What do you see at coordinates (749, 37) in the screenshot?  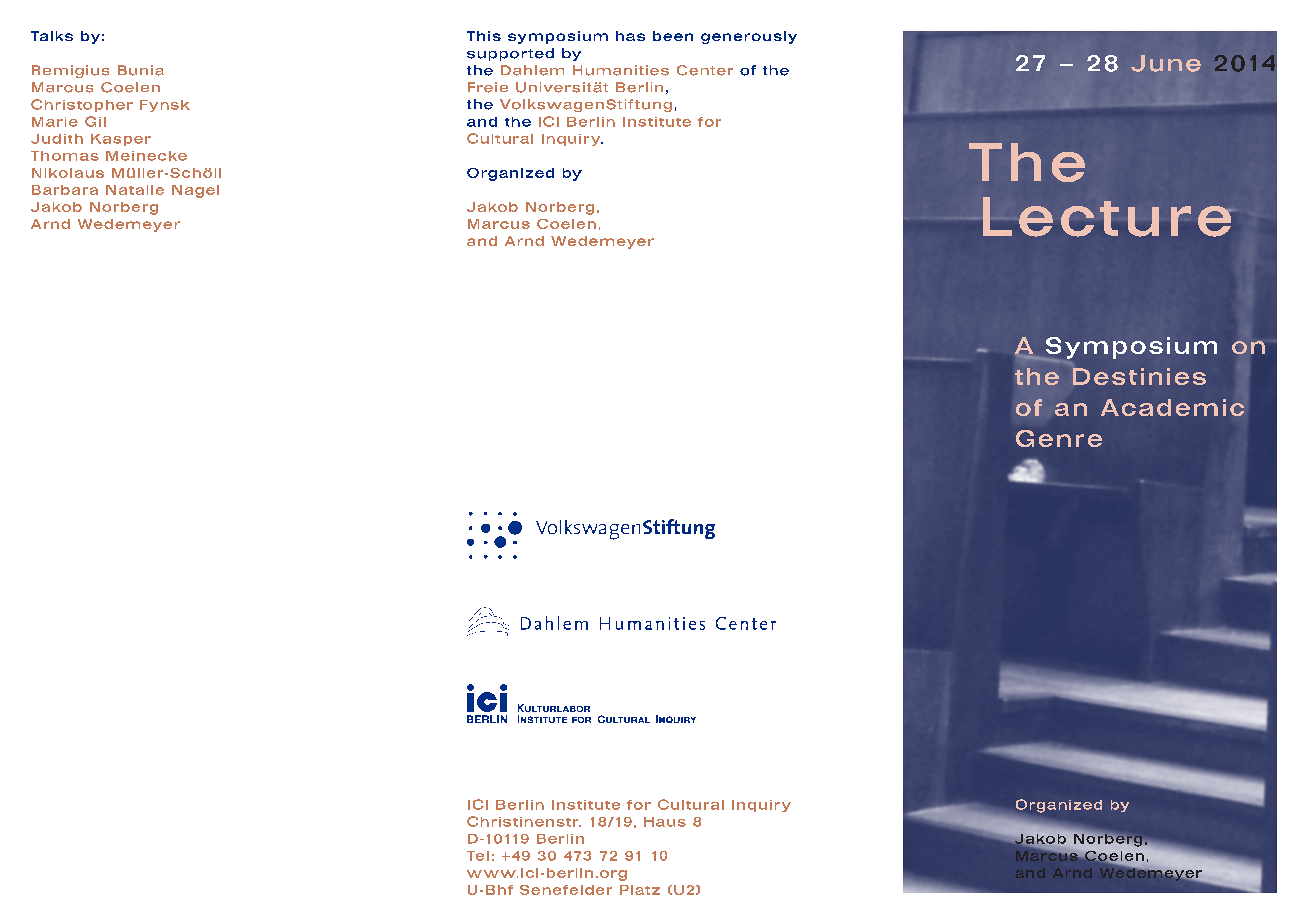 I see `generously` at bounding box center [749, 37].
